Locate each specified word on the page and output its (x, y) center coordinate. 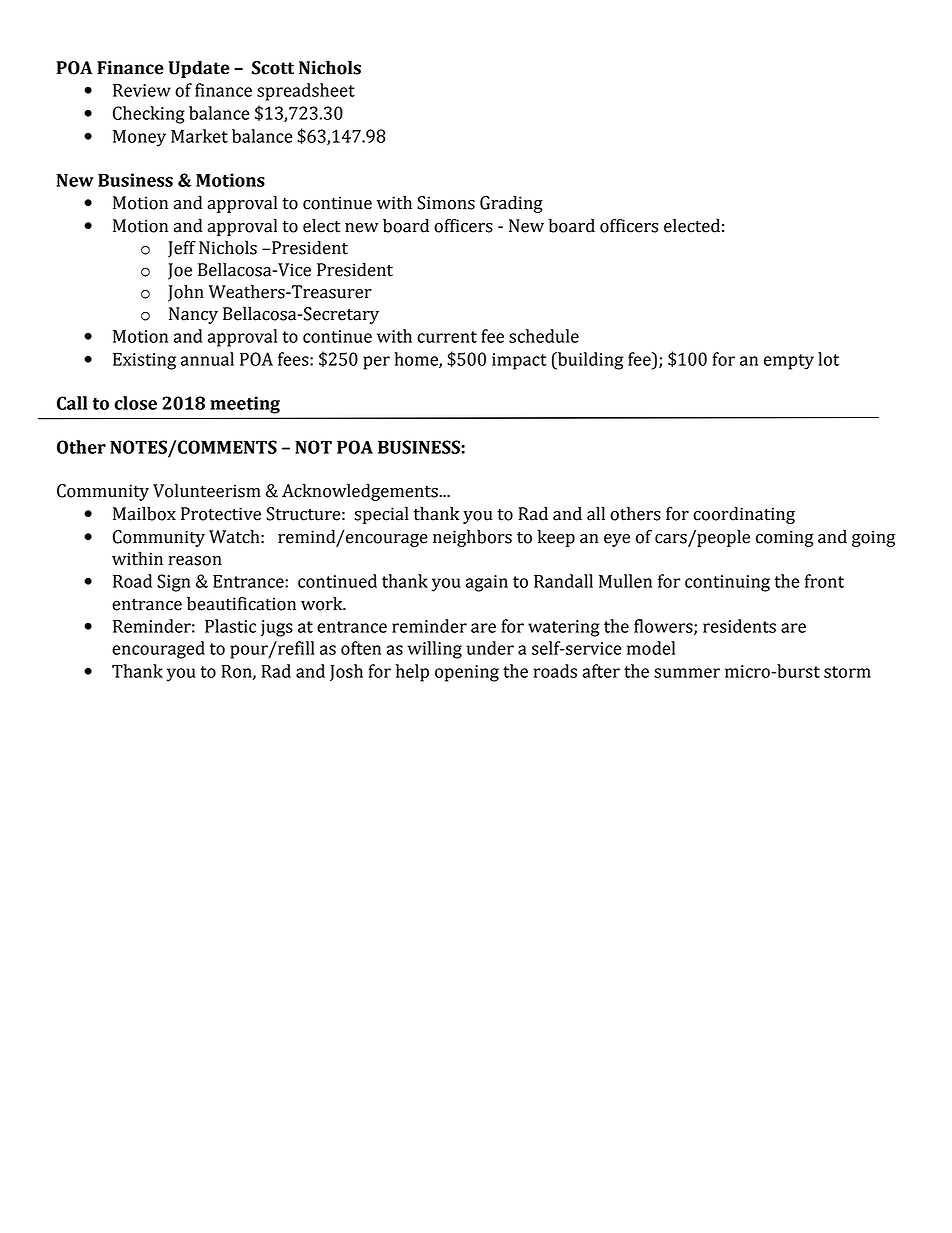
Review (142, 90)
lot (828, 359)
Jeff (182, 249)
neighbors (472, 538)
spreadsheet (306, 92)
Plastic (230, 626)
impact (519, 361)
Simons (446, 203)
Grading (511, 204)
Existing (144, 361)
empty (789, 362)
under (490, 648)
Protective (221, 514)
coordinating (744, 515)
